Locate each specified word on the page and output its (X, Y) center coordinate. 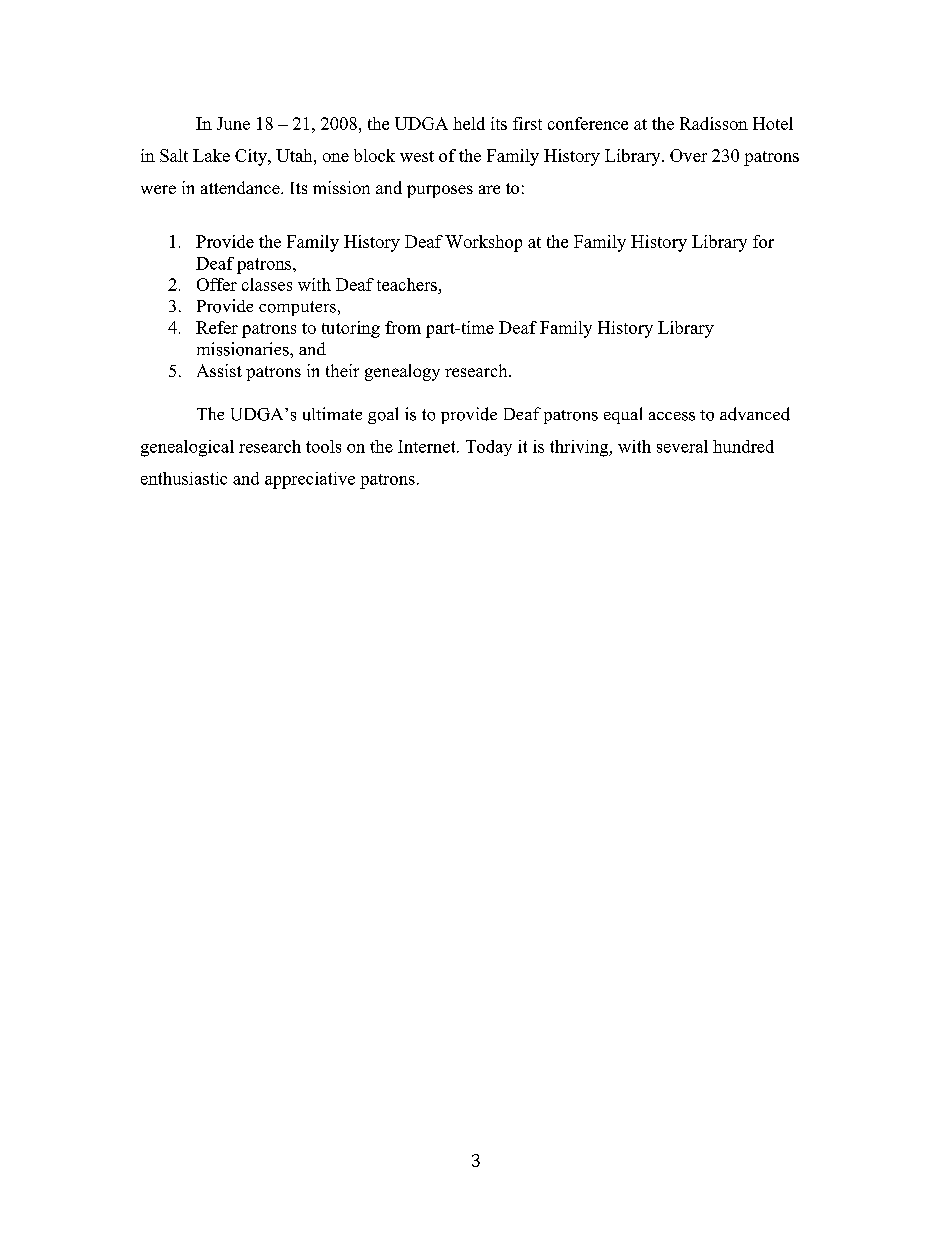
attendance (241, 187)
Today (489, 448)
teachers (407, 284)
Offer (217, 284)
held (469, 123)
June (233, 123)
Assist (219, 370)
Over (688, 155)
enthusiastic (184, 478)
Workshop (483, 243)
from (403, 327)
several (682, 446)
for (763, 241)
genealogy (402, 372)
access (672, 416)
